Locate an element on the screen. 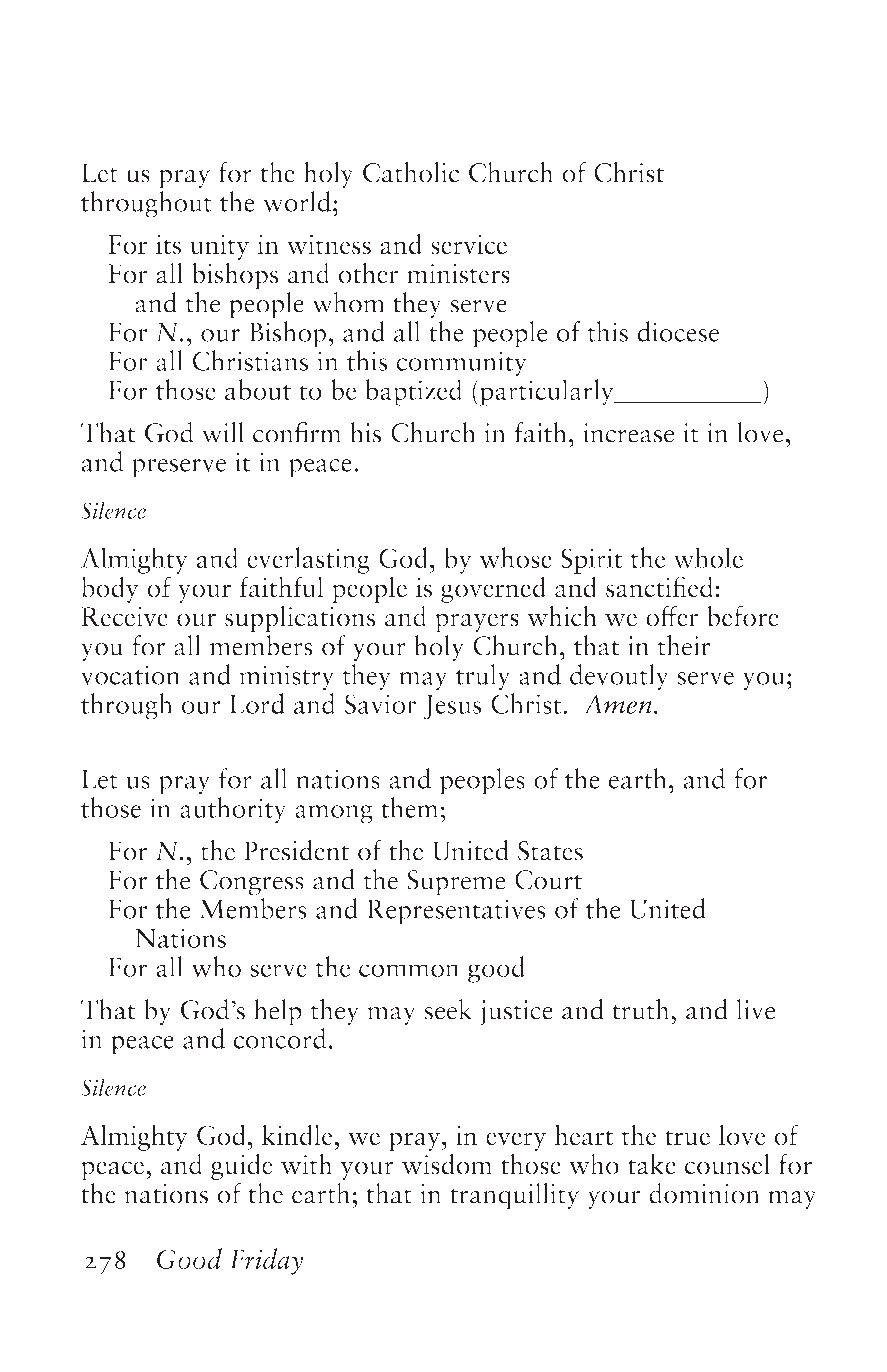 The width and height of the screenshot is (887, 1372). Amen is located at coordinates (618, 704).
